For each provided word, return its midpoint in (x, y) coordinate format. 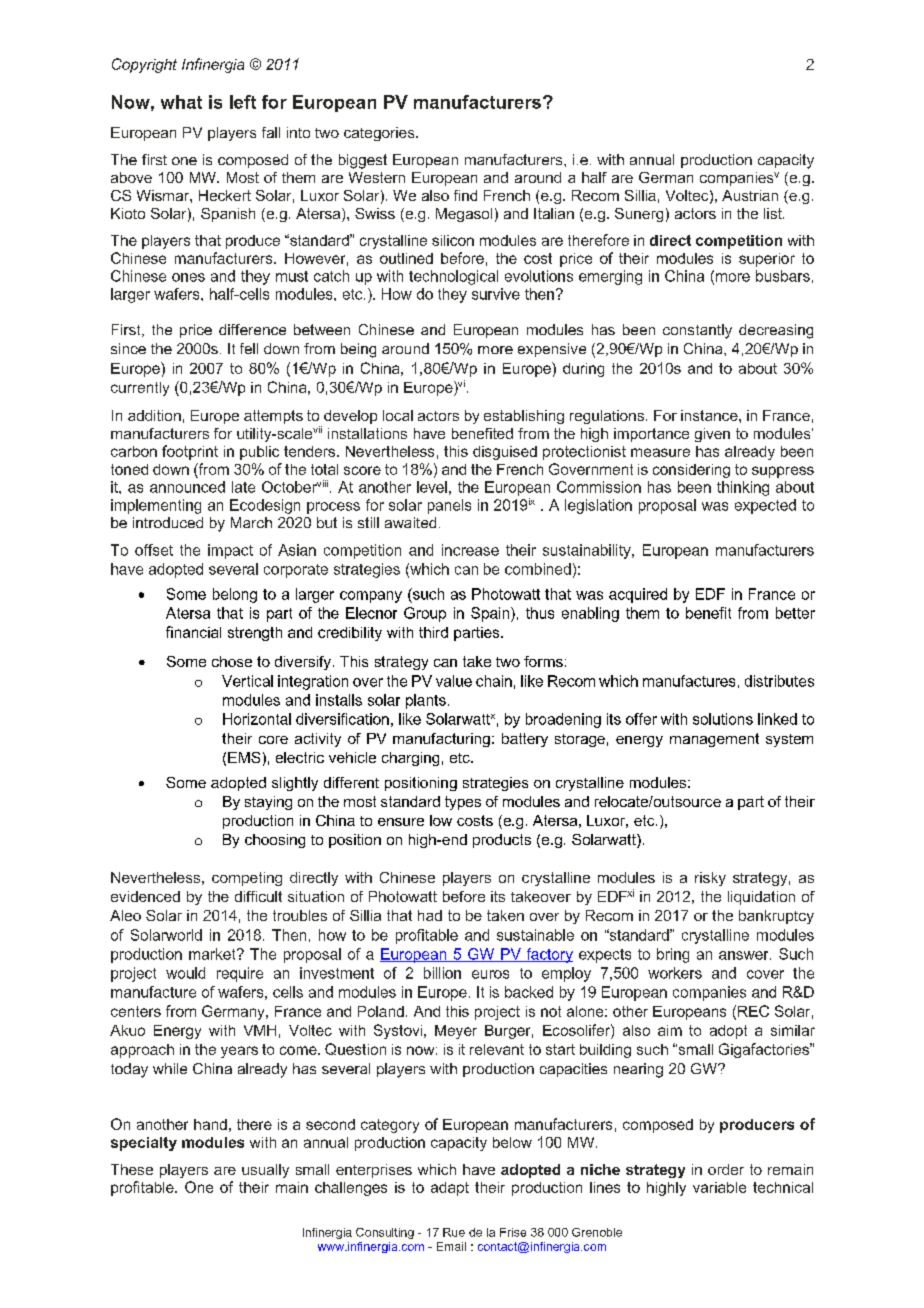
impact (230, 551)
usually (265, 1171)
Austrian (750, 195)
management (714, 740)
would (185, 973)
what (181, 102)
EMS (244, 757)
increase (470, 550)
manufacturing (441, 740)
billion (442, 973)
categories (380, 134)
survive (496, 294)
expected (765, 506)
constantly (697, 331)
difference (252, 329)
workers (675, 973)
